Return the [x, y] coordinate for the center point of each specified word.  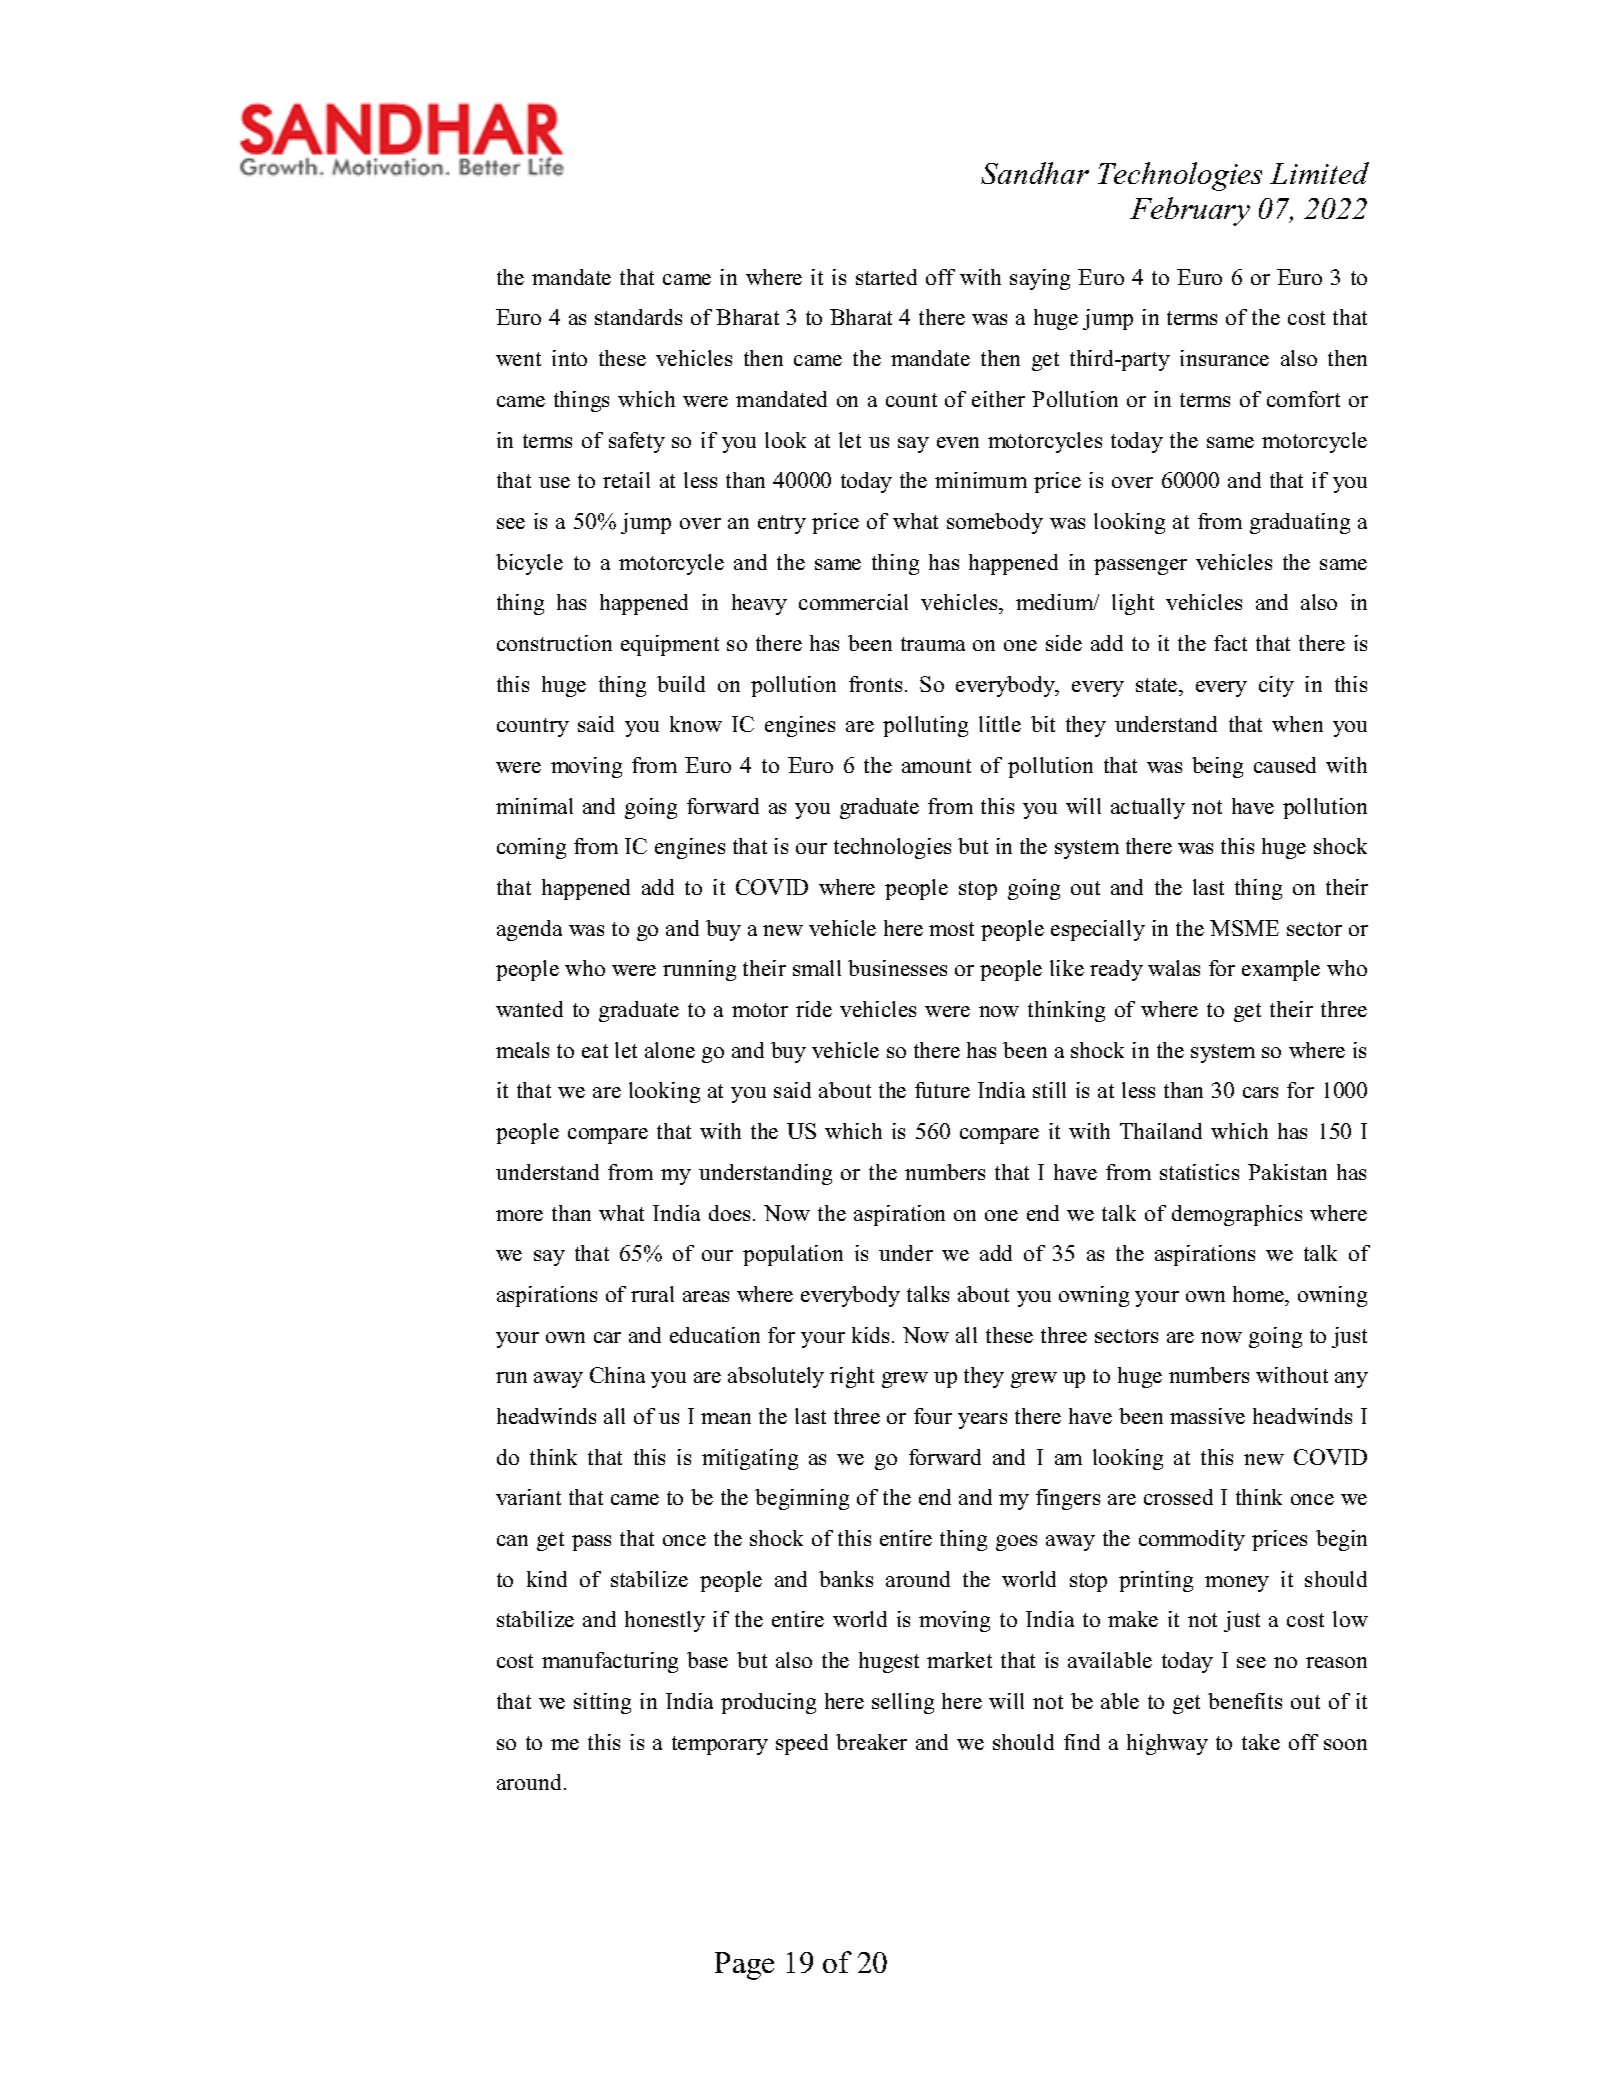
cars [1260, 1092]
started [886, 277]
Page [744, 1966]
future [942, 1090]
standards [638, 317]
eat [595, 1051]
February [1190, 211]
